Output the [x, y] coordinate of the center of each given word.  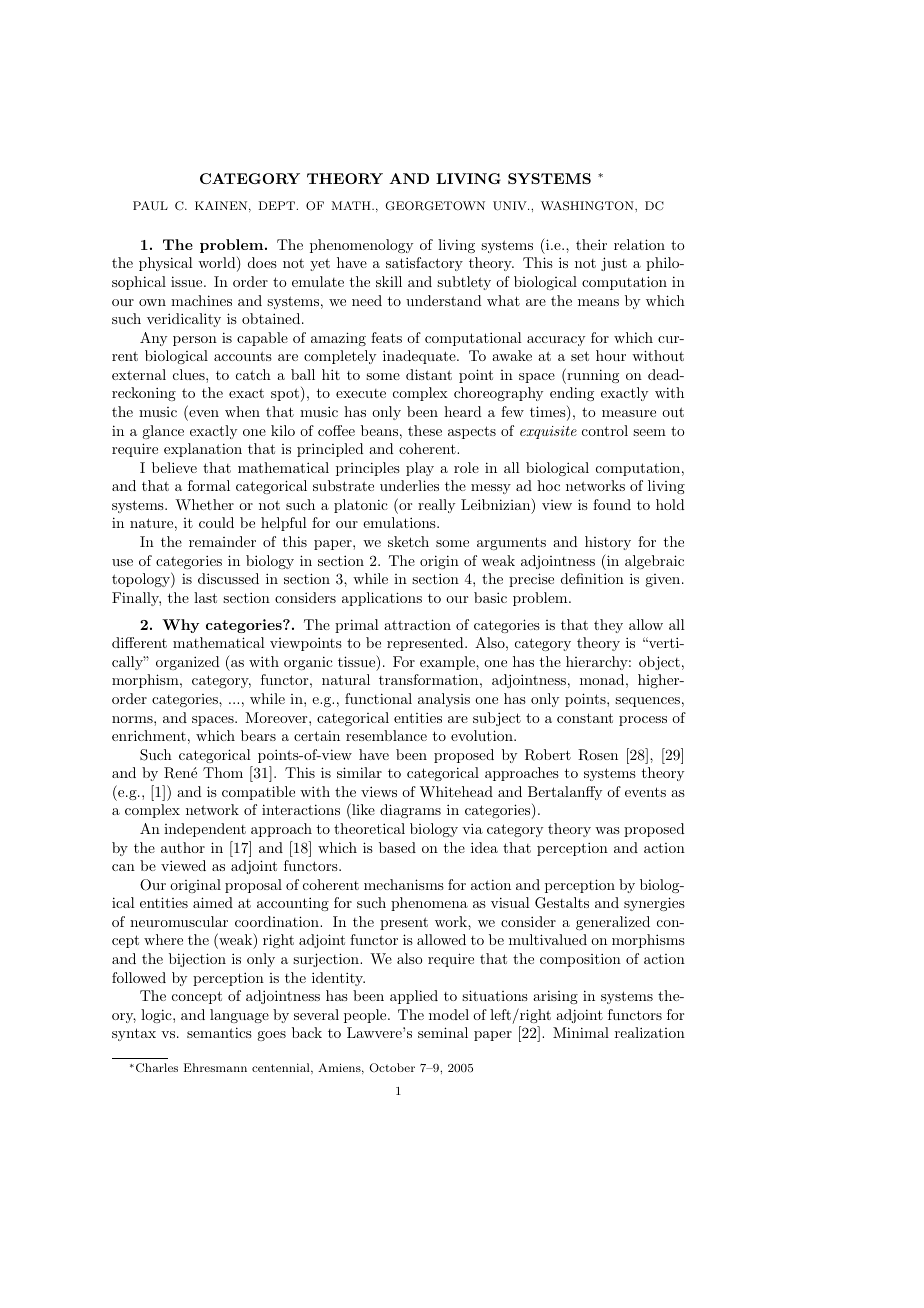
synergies [654, 904]
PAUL [150, 205]
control [605, 430]
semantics [219, 1032]
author [183, 847]
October [392, 1067]
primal [357, 626]
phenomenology [361, 246]
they [608, 626]
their [591, 244]
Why [180, 626]
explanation [203, 450]
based [397, 847]
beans [379, 430]
